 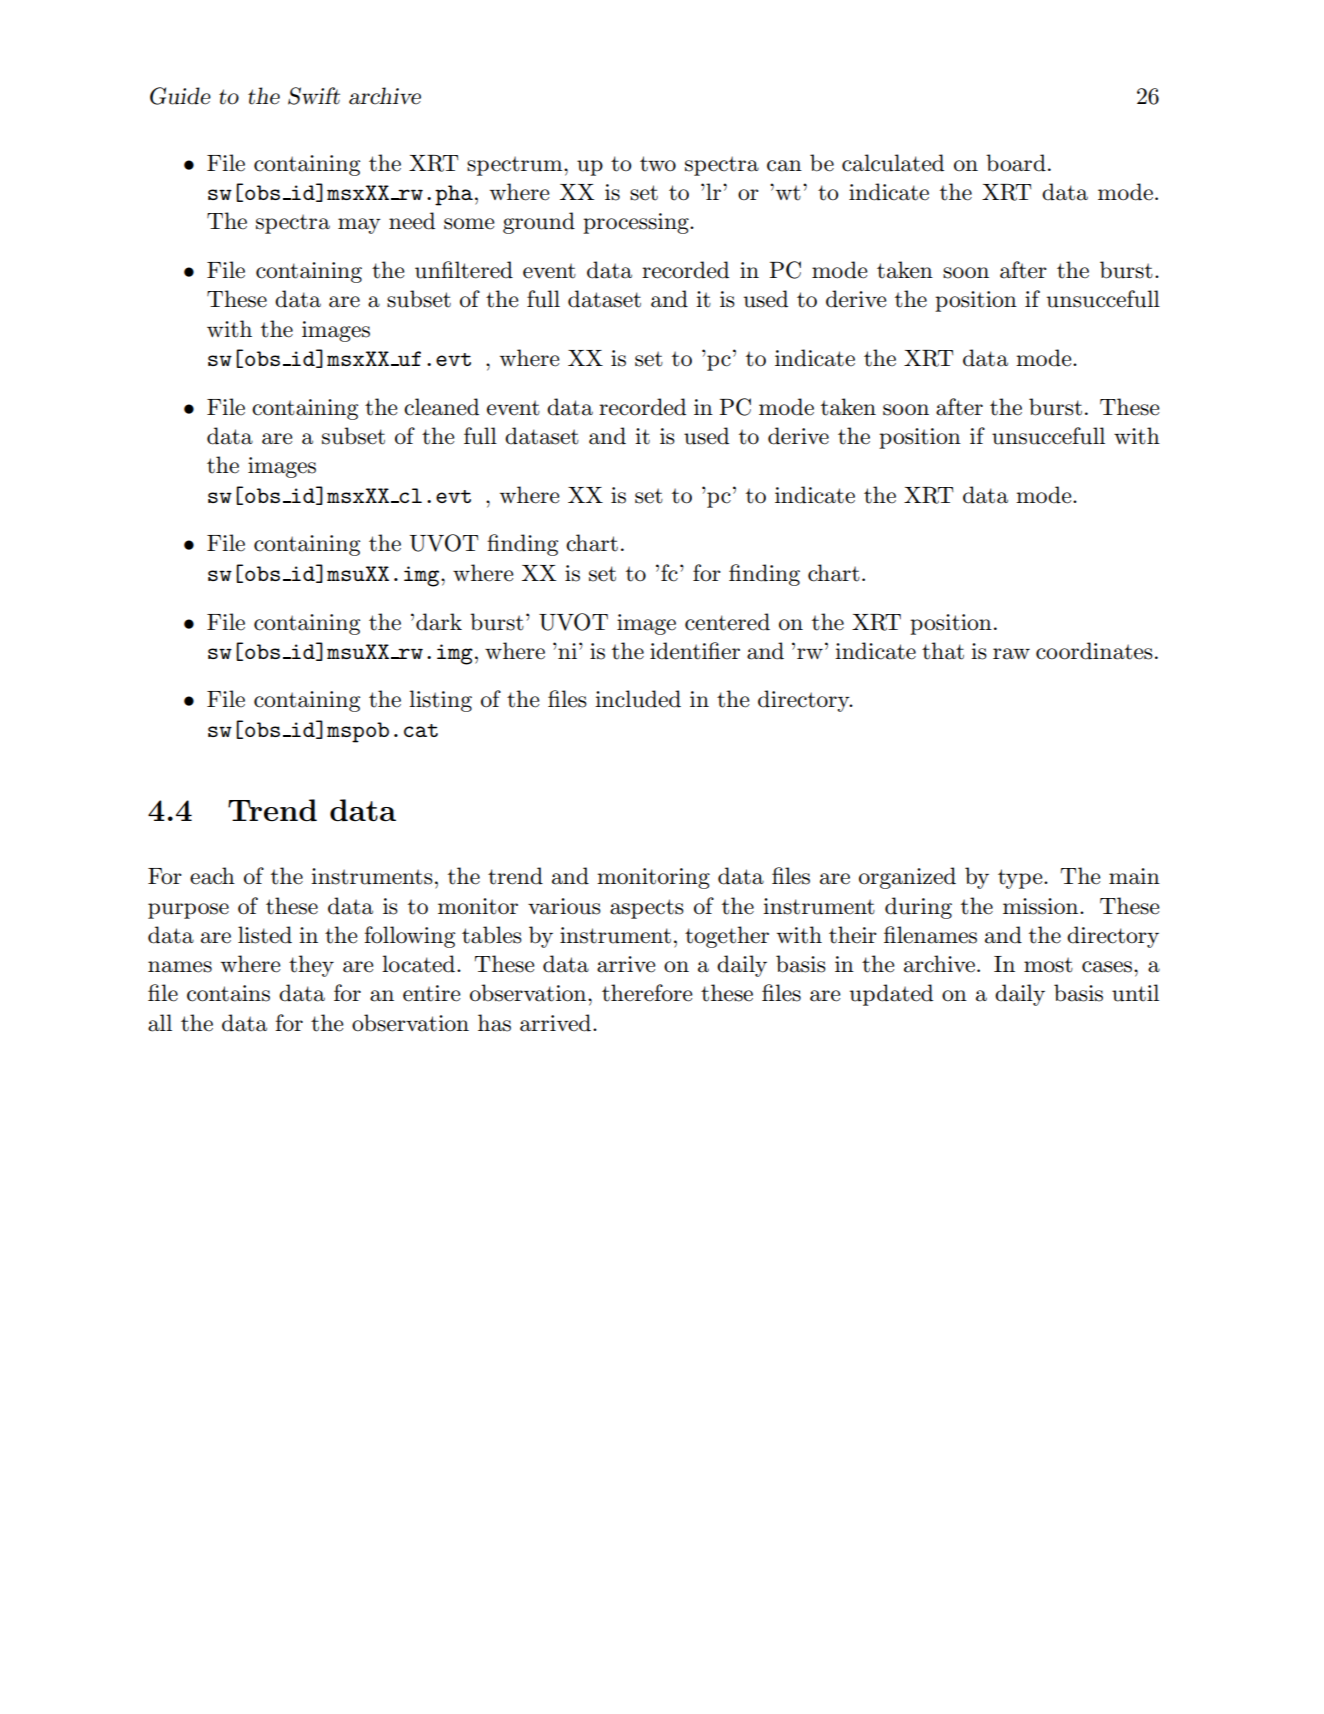 I want to click on centered, so click(x=727, y=622).
